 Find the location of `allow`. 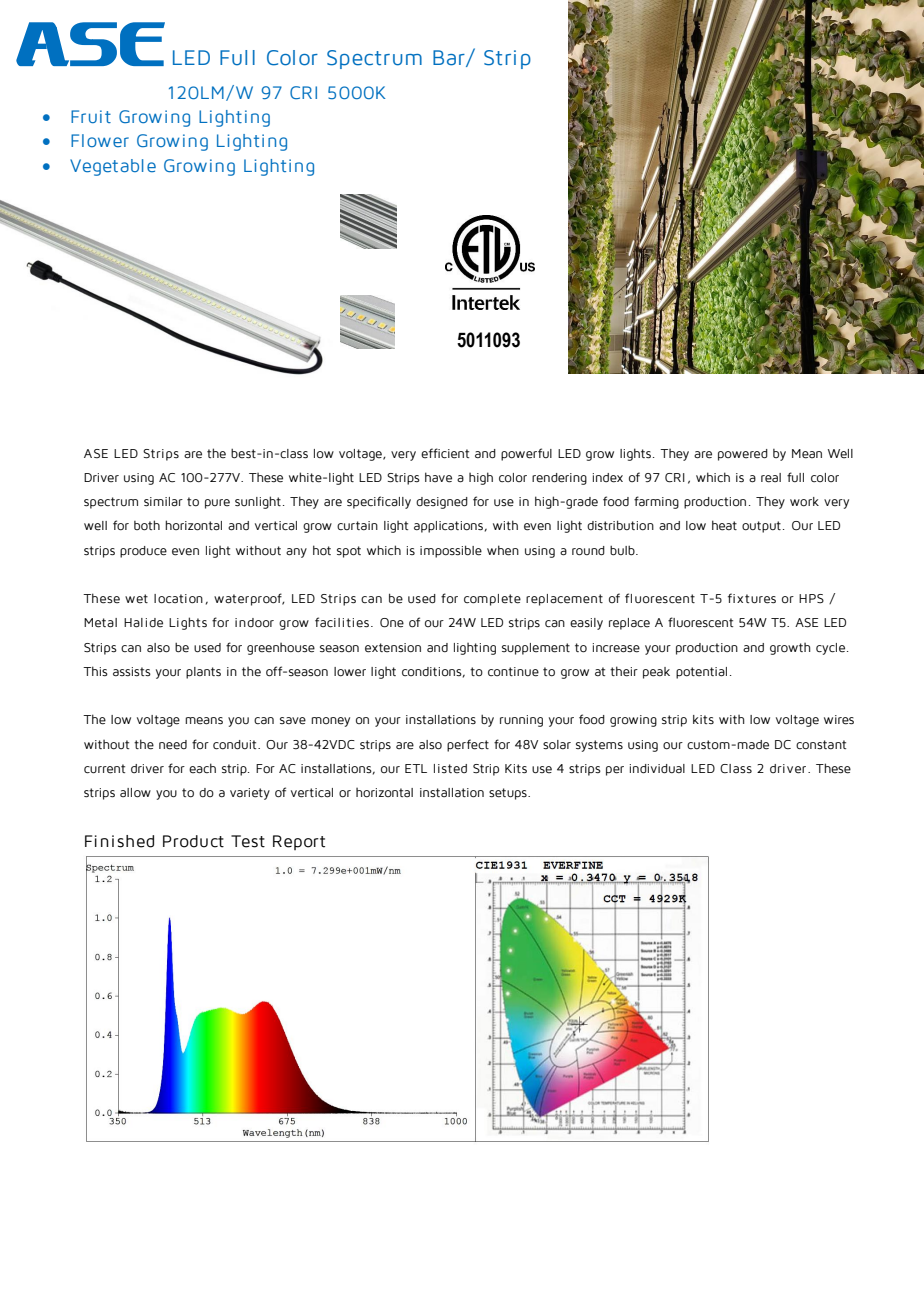

allow is located at coordinates (135, 793).
